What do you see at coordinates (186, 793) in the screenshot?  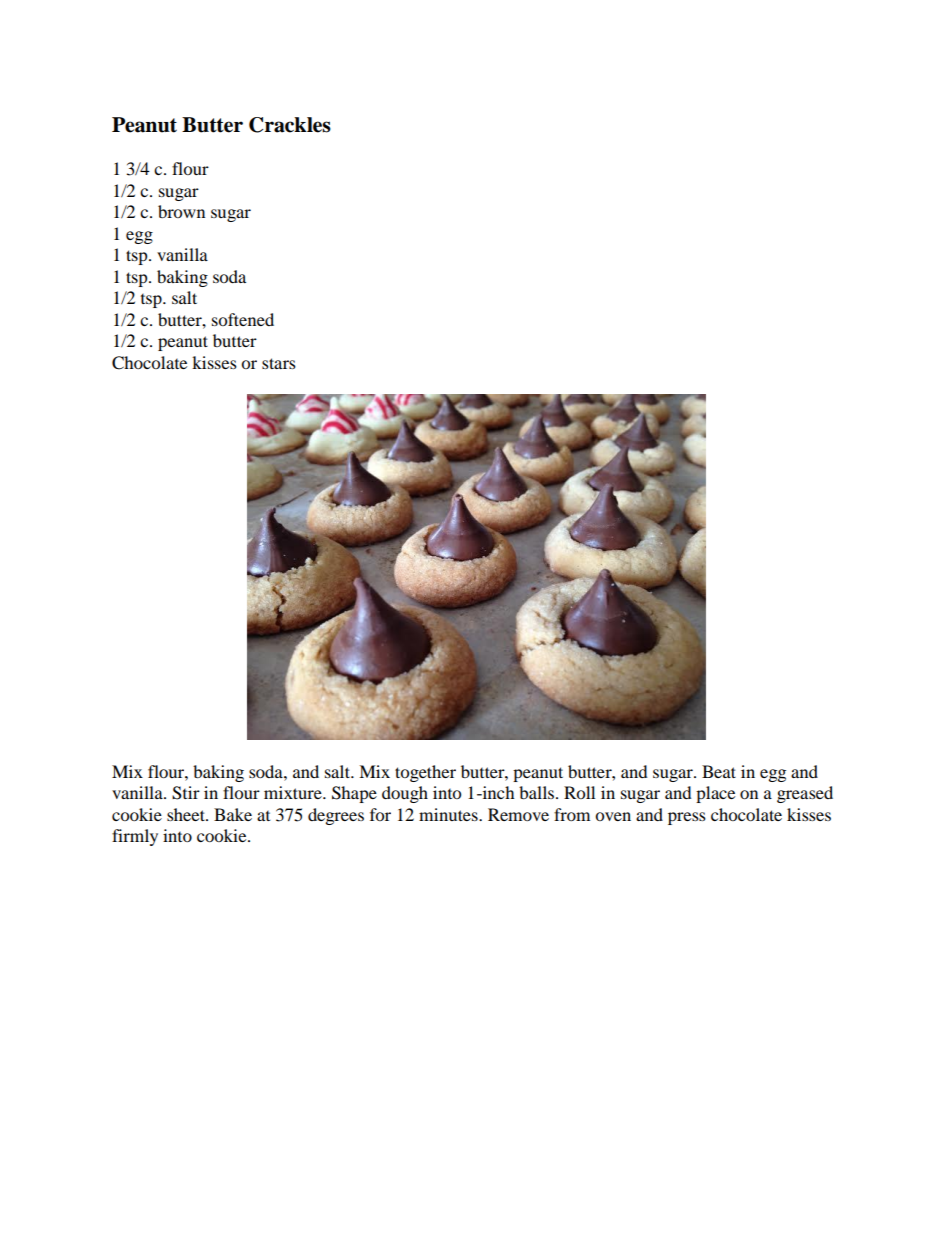 I see `Stir` at bounding box center [186, 793].
